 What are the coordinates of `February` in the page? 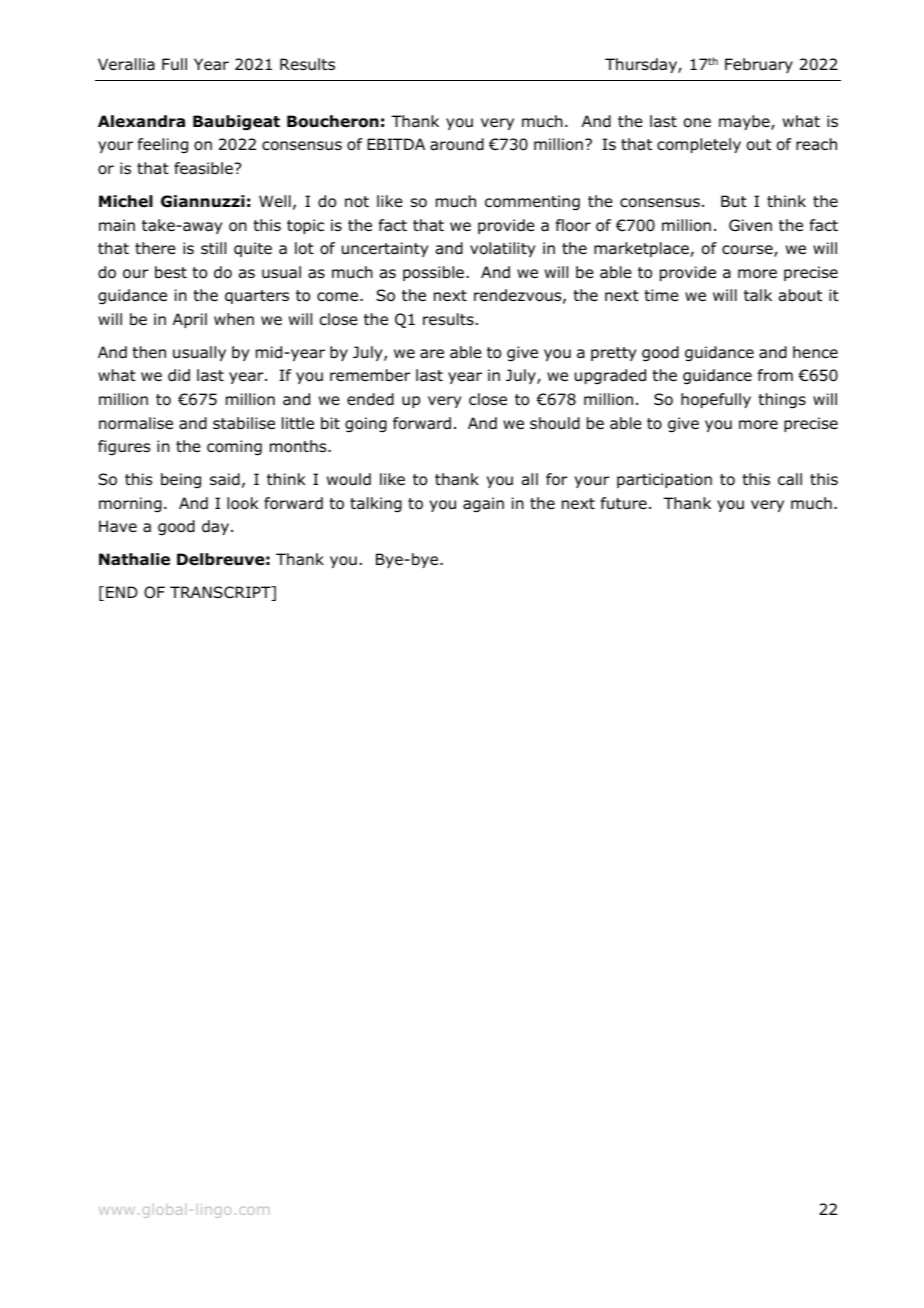 It's located at (759, 65).
